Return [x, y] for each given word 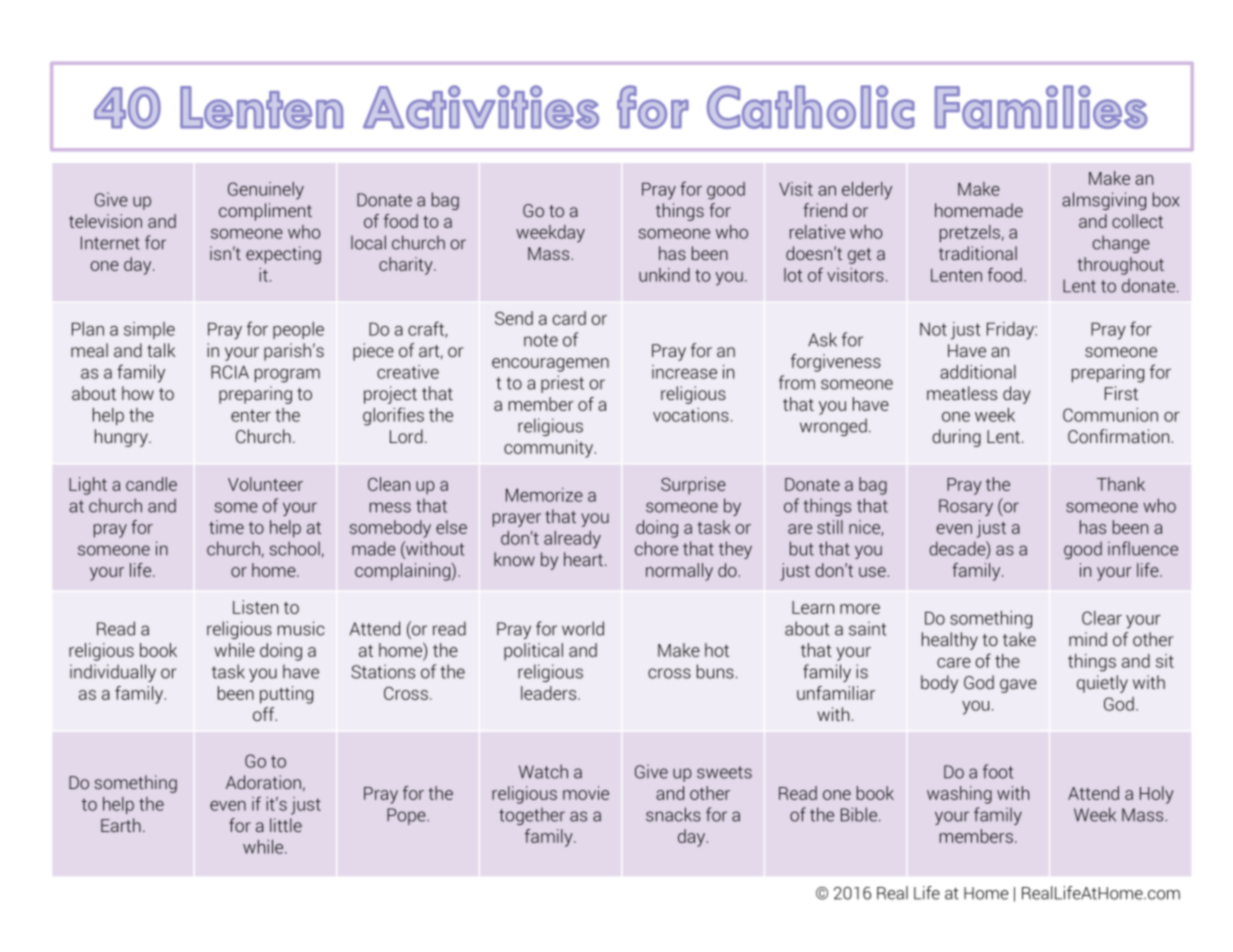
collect [1137, 221]
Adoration [263, 782]
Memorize [544, 495]
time [226, 527]
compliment [265, 212]
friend [825, 210]
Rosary [966, 507]
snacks [673, 814]
